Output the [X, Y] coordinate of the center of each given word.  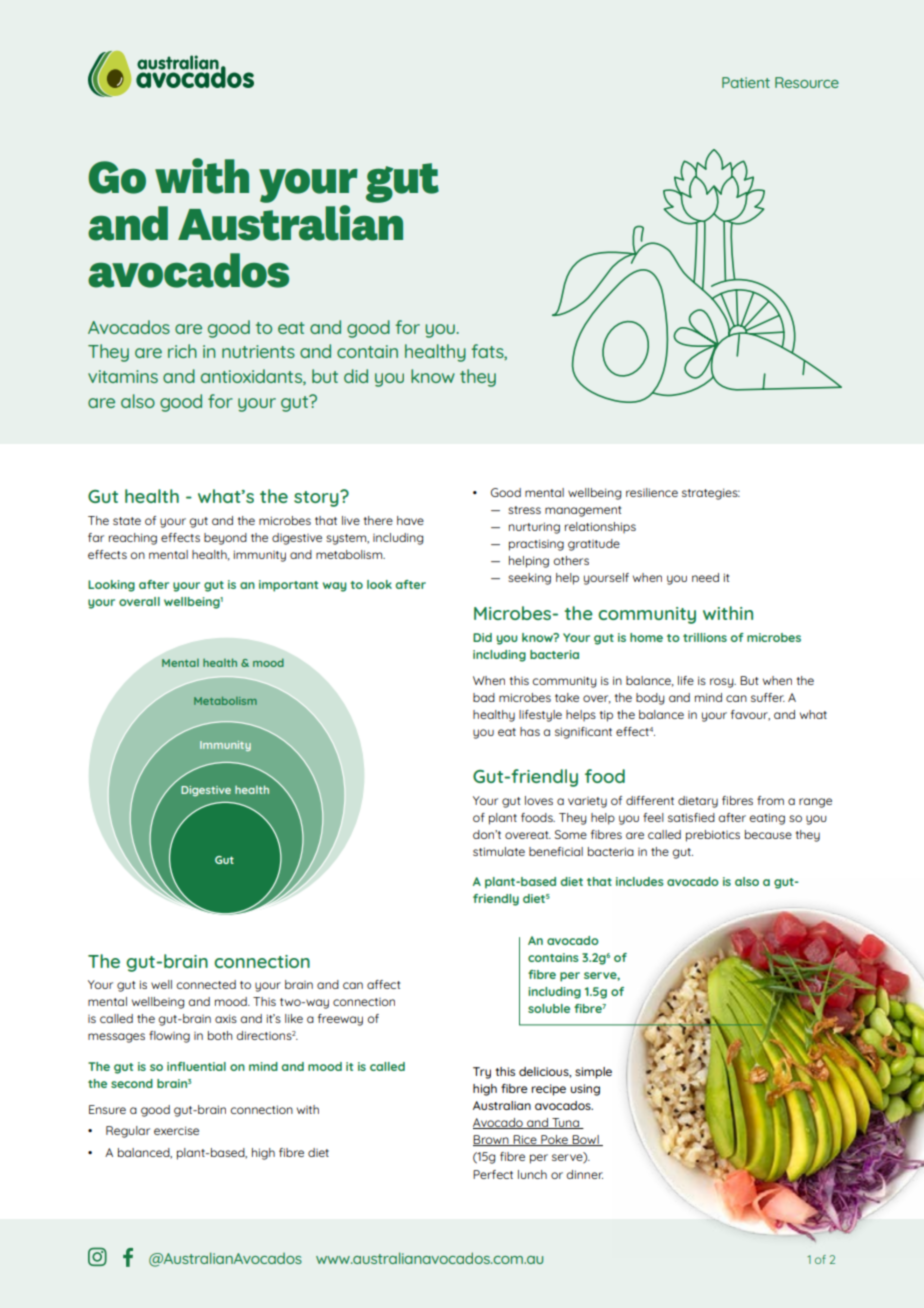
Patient [746, 82]
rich [182, 351]
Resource [807, 82]
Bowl [586, 1140]
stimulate [499, 851]
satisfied [691, 817]
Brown [492, 1140]
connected [206, 984]
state [127, 521]
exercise [176, 1130]
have [410, 520]
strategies [711, 494]
